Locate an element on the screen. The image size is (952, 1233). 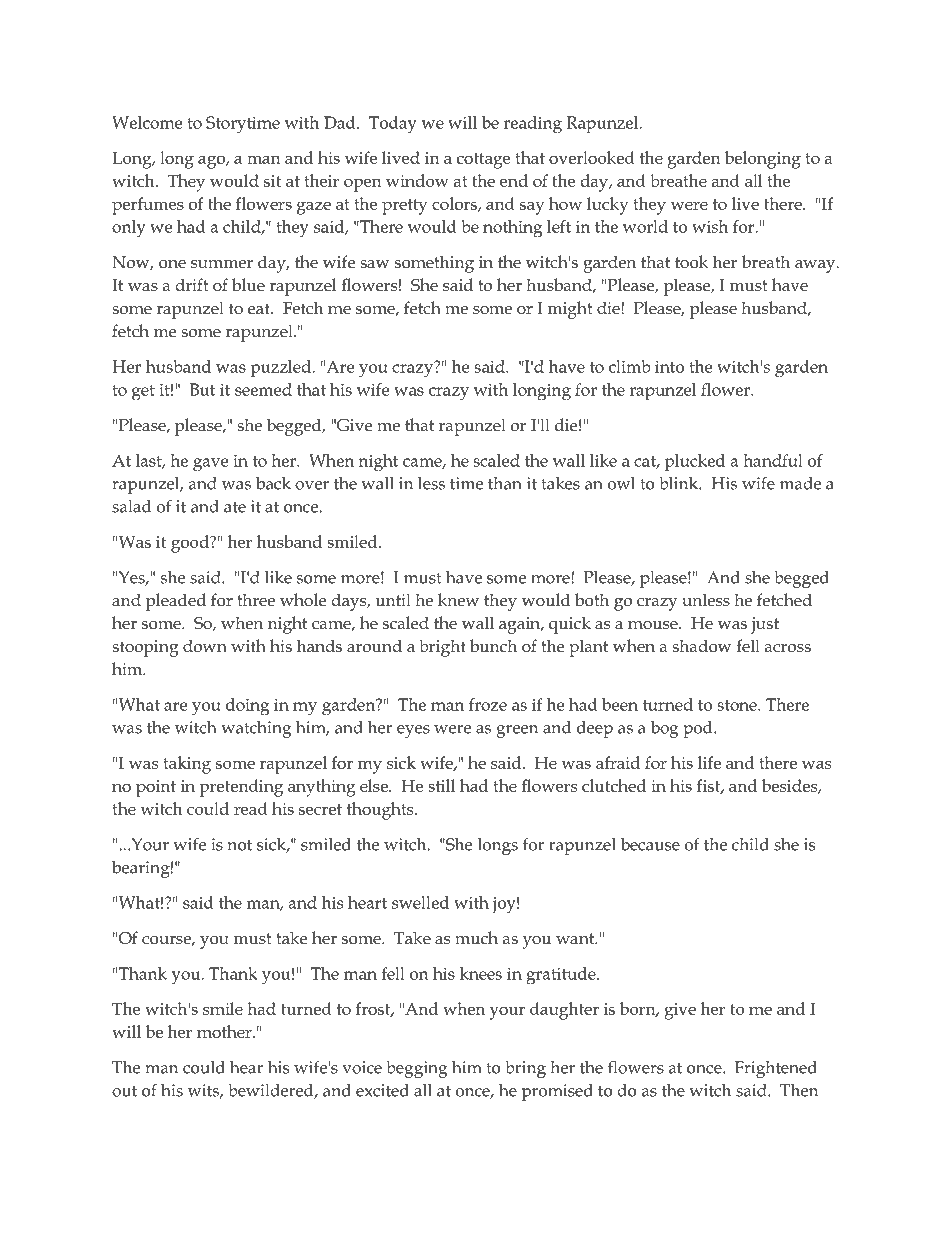
begging is located at coordinates (417, 1069).
